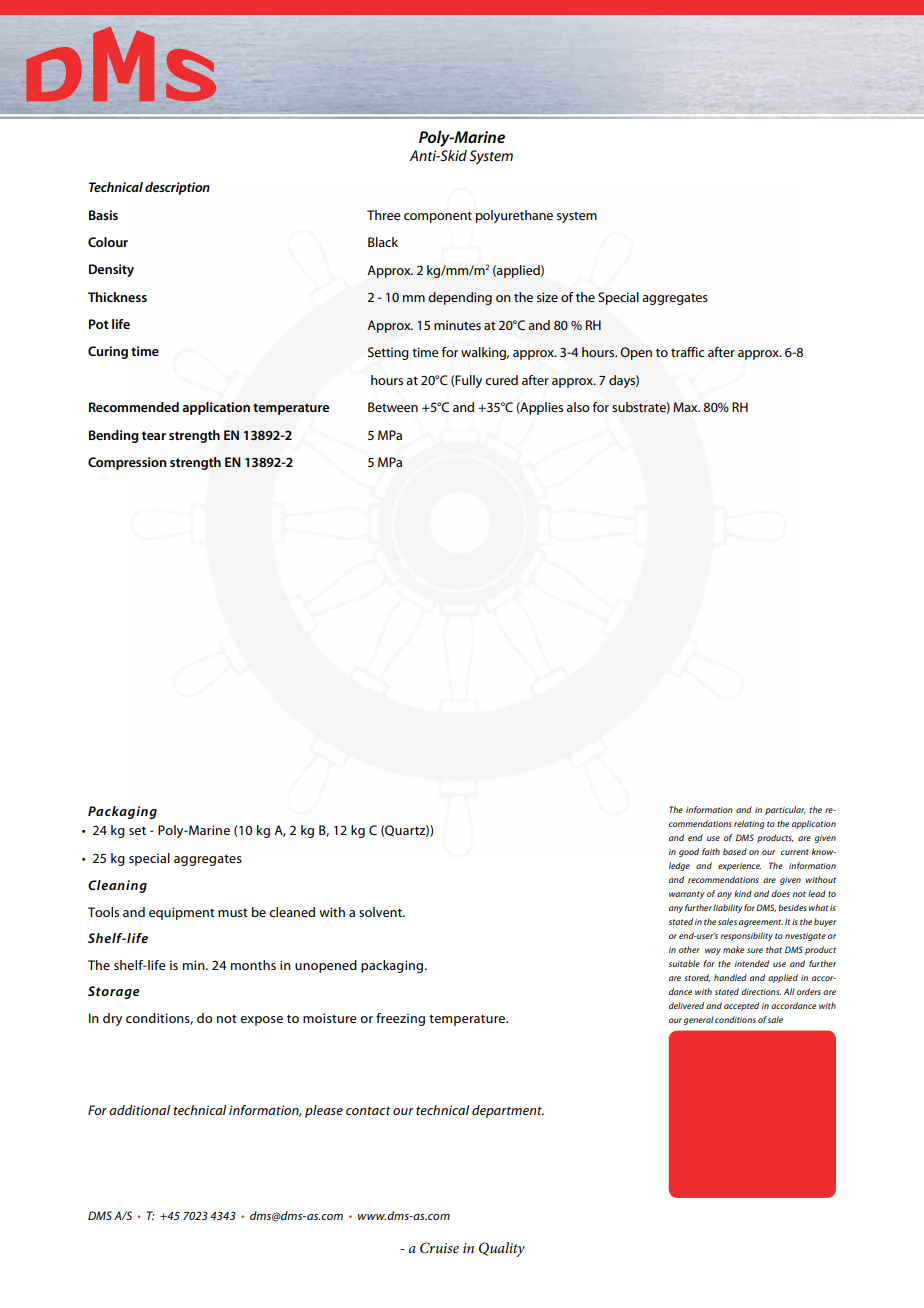 The width and height of the screenshot is (924, 1308). Describe the element at coordinates (743, 893) in the screenshot. I see `kind` at that location.
